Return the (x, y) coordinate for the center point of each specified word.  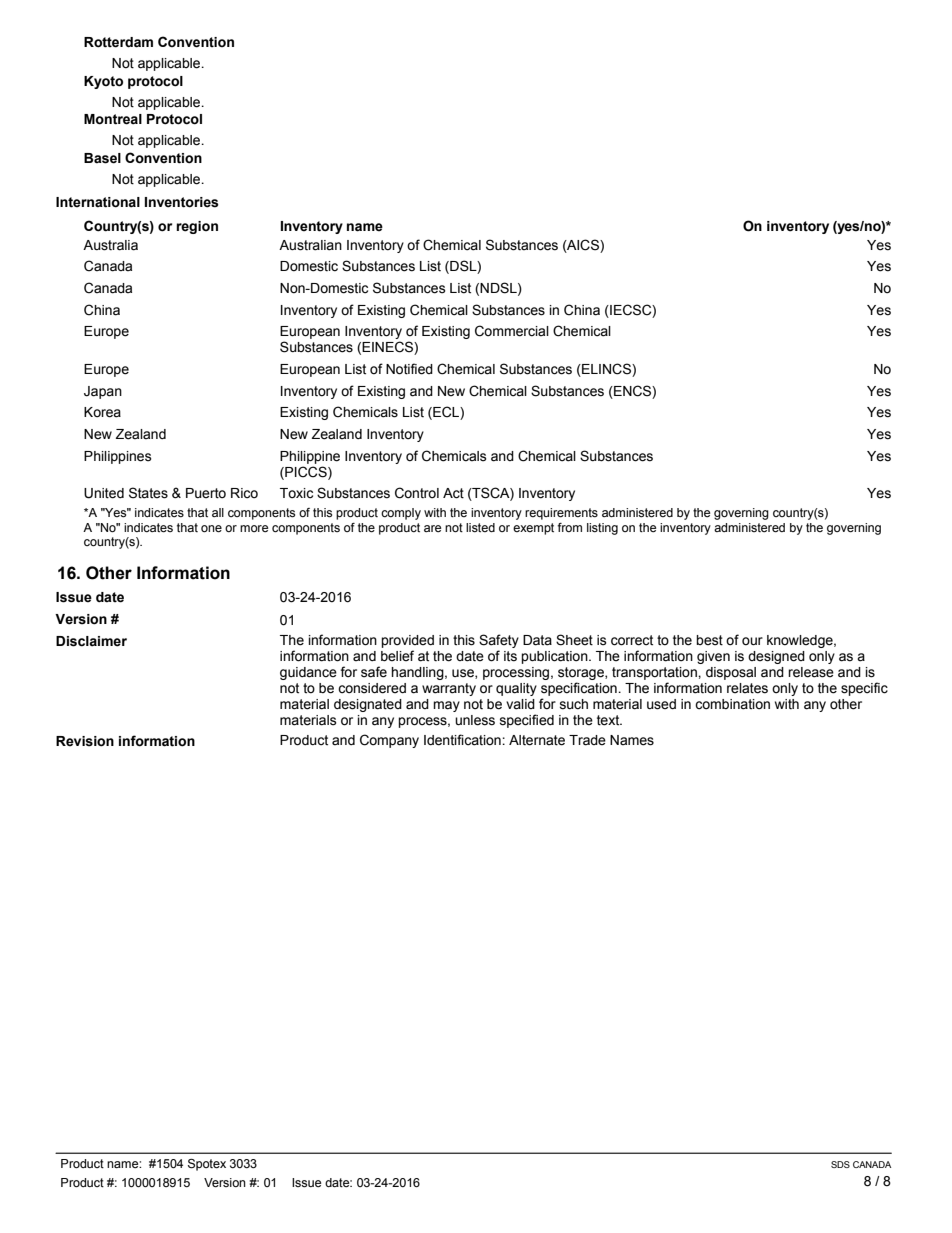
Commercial (512, 331)
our (752, 641)
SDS (840, 1164)
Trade (587, 740)
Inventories (182, 202)
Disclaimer (91, 641)
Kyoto (103, 82)
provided (407, 643)
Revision (85, 741)
